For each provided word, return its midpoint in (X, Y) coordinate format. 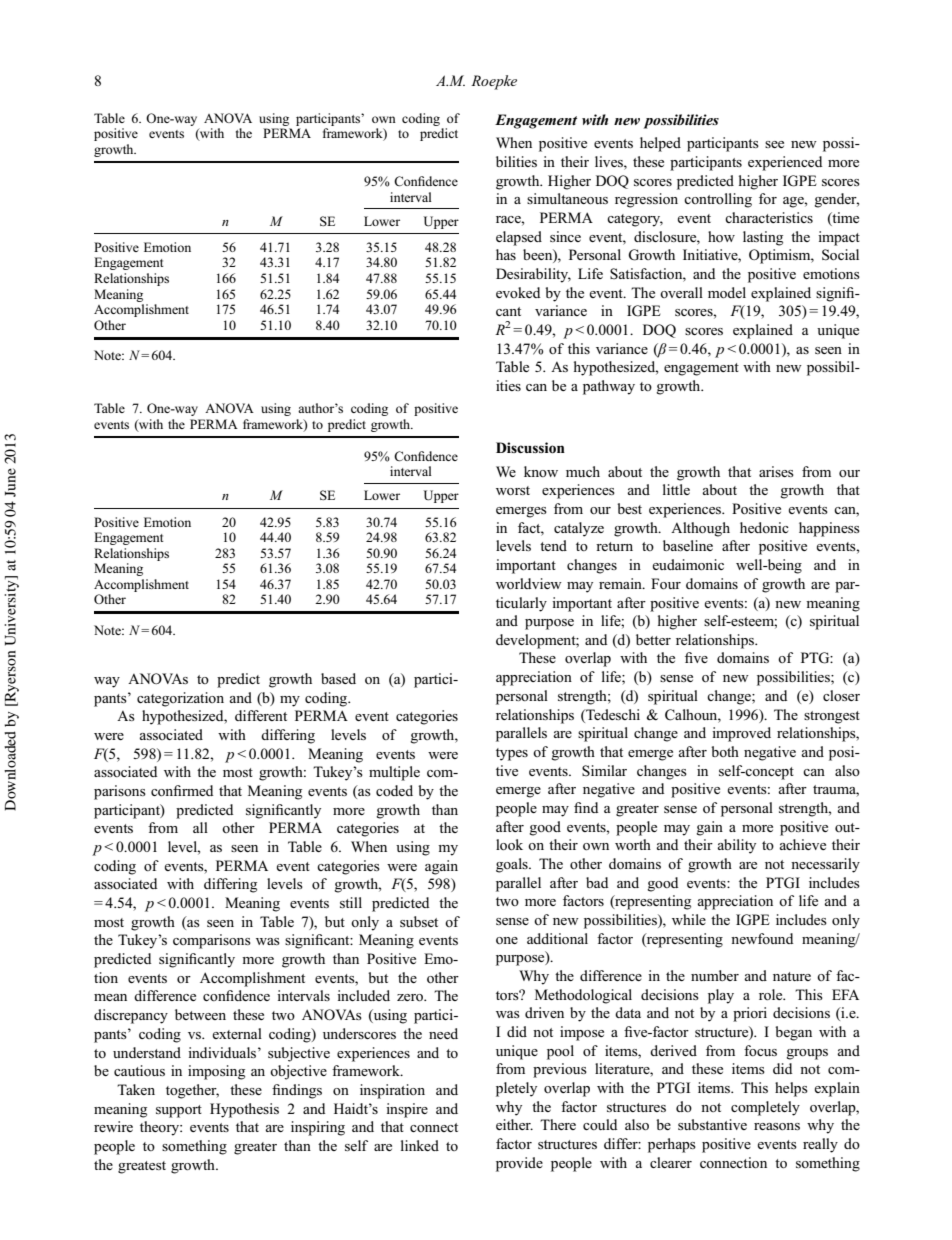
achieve (802, 844)
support (179, 1111)
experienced (785, 163)
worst (513, 490)
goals (513, 865)
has (506, 254)
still (351, 902)
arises (776, 471)
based (338, 678)
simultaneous (567, 198)
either (514, 1124)
